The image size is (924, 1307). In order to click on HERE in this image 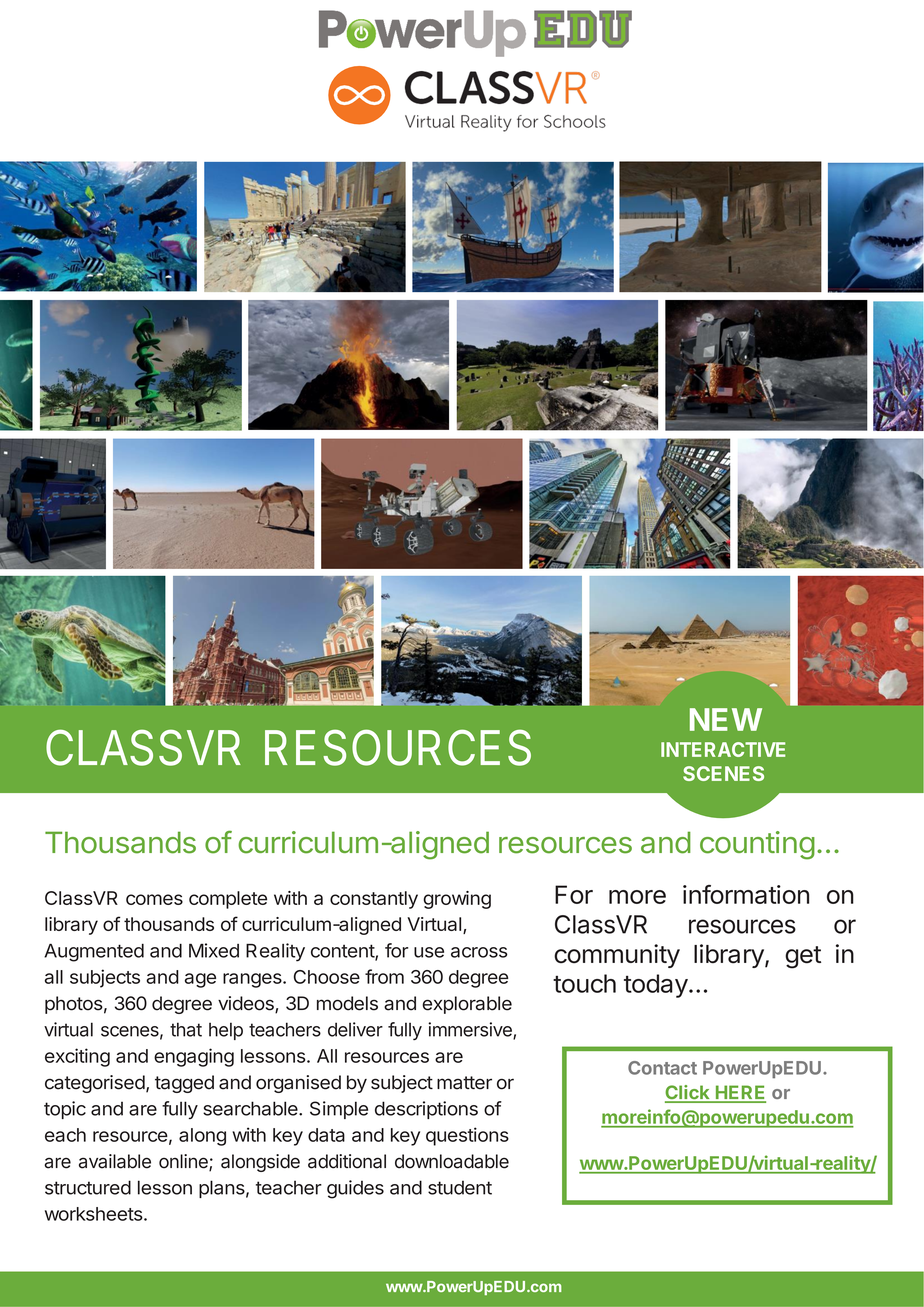, I will do `click(739, 1093)`.
